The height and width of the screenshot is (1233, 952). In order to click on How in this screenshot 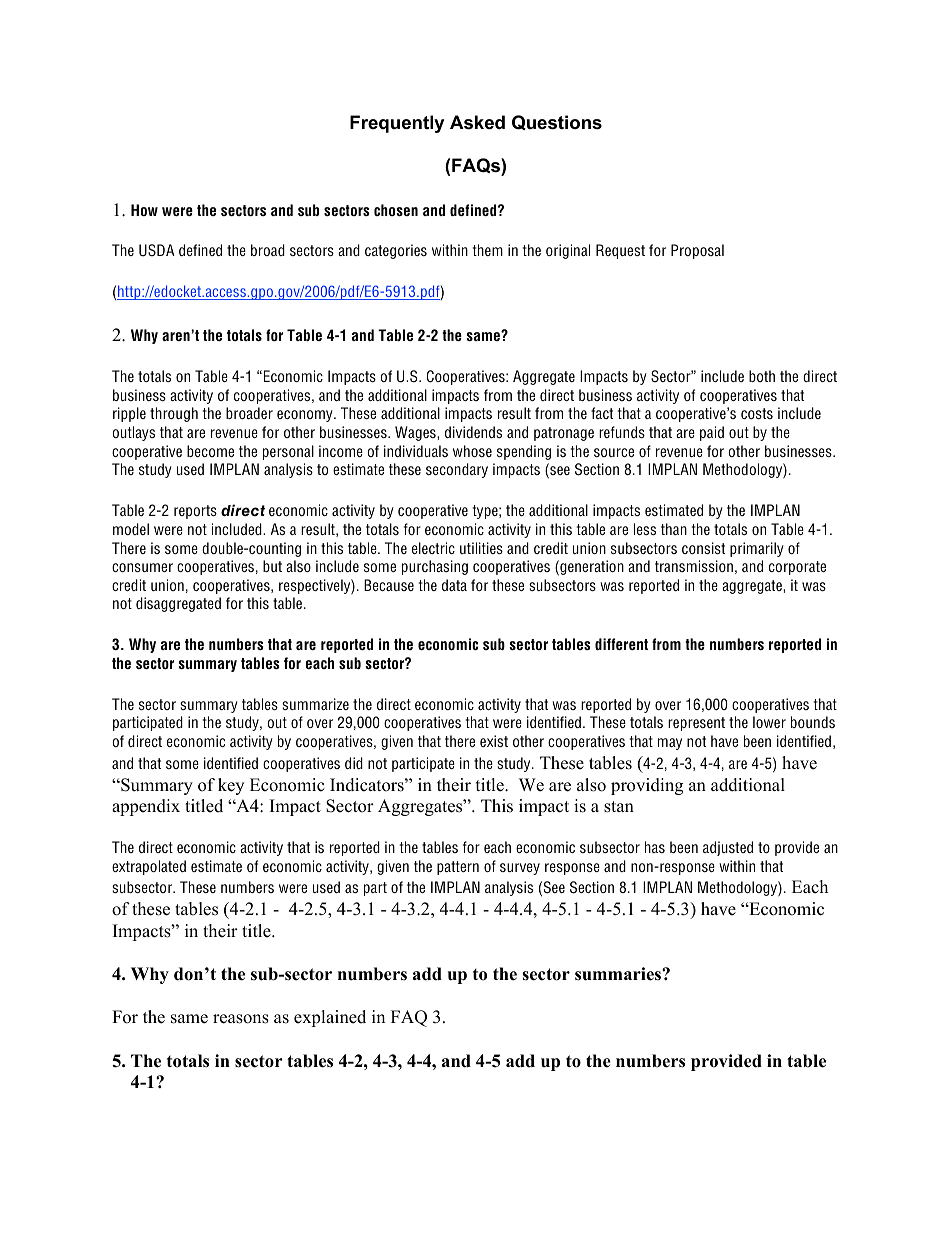, I will do `click(144, 210)`.
